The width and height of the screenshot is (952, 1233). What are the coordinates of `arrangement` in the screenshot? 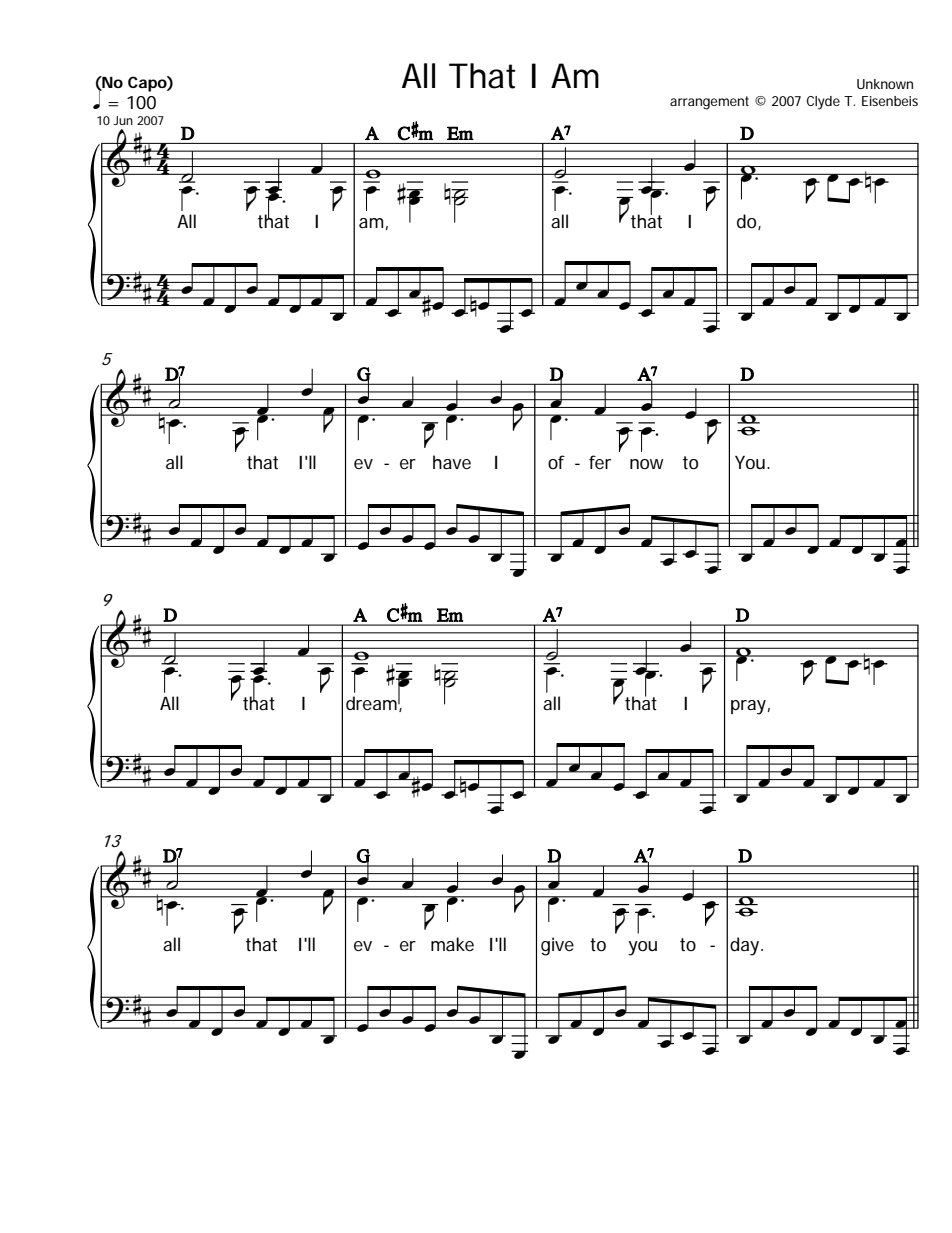 It's located at (709, 103).
